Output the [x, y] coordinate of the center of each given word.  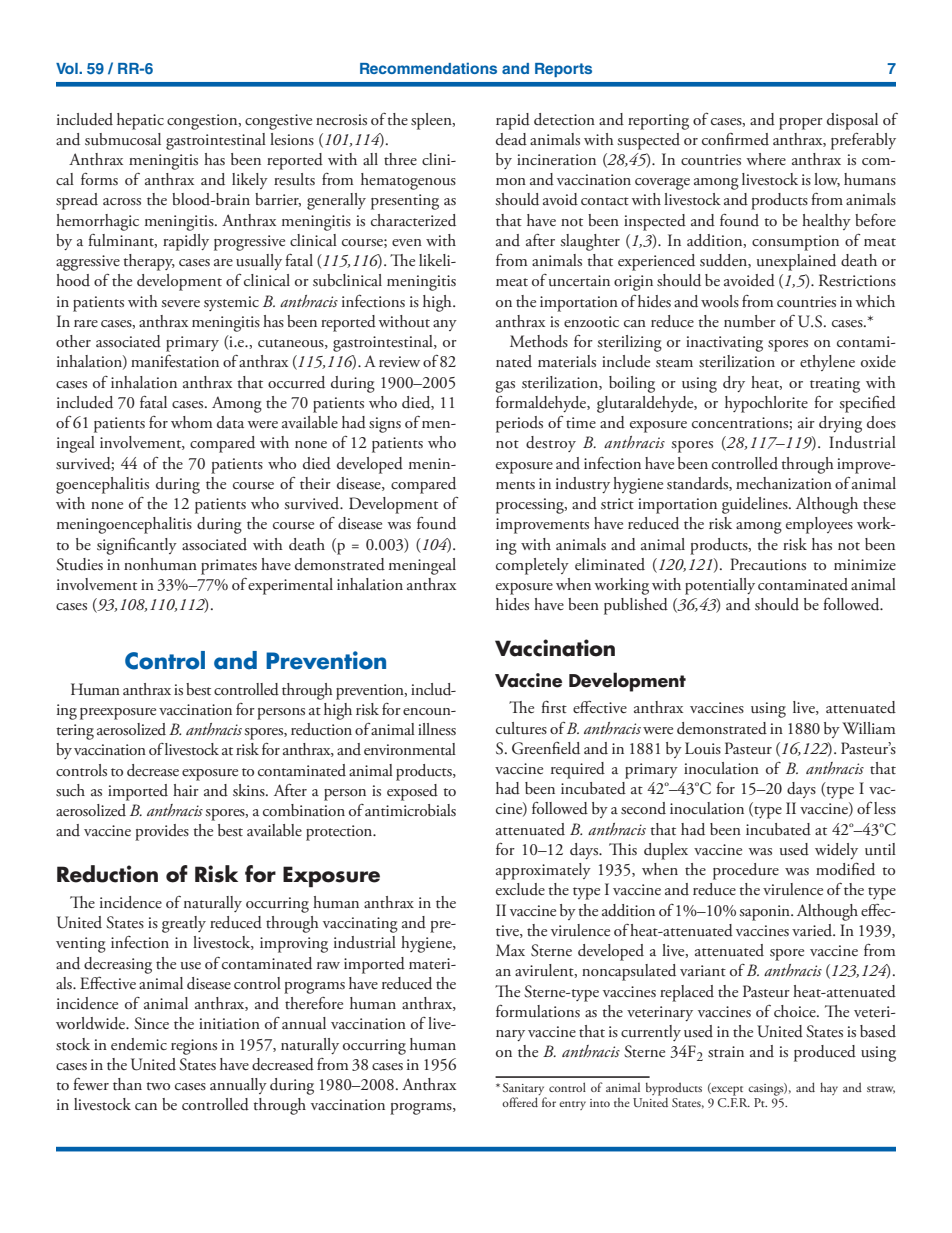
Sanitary [524, 1090]
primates [229, 567]
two [158, 1086]
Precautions [768, 564]
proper [801, 124]
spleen [432, 121]
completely [532, 566]
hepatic [140, 121]
